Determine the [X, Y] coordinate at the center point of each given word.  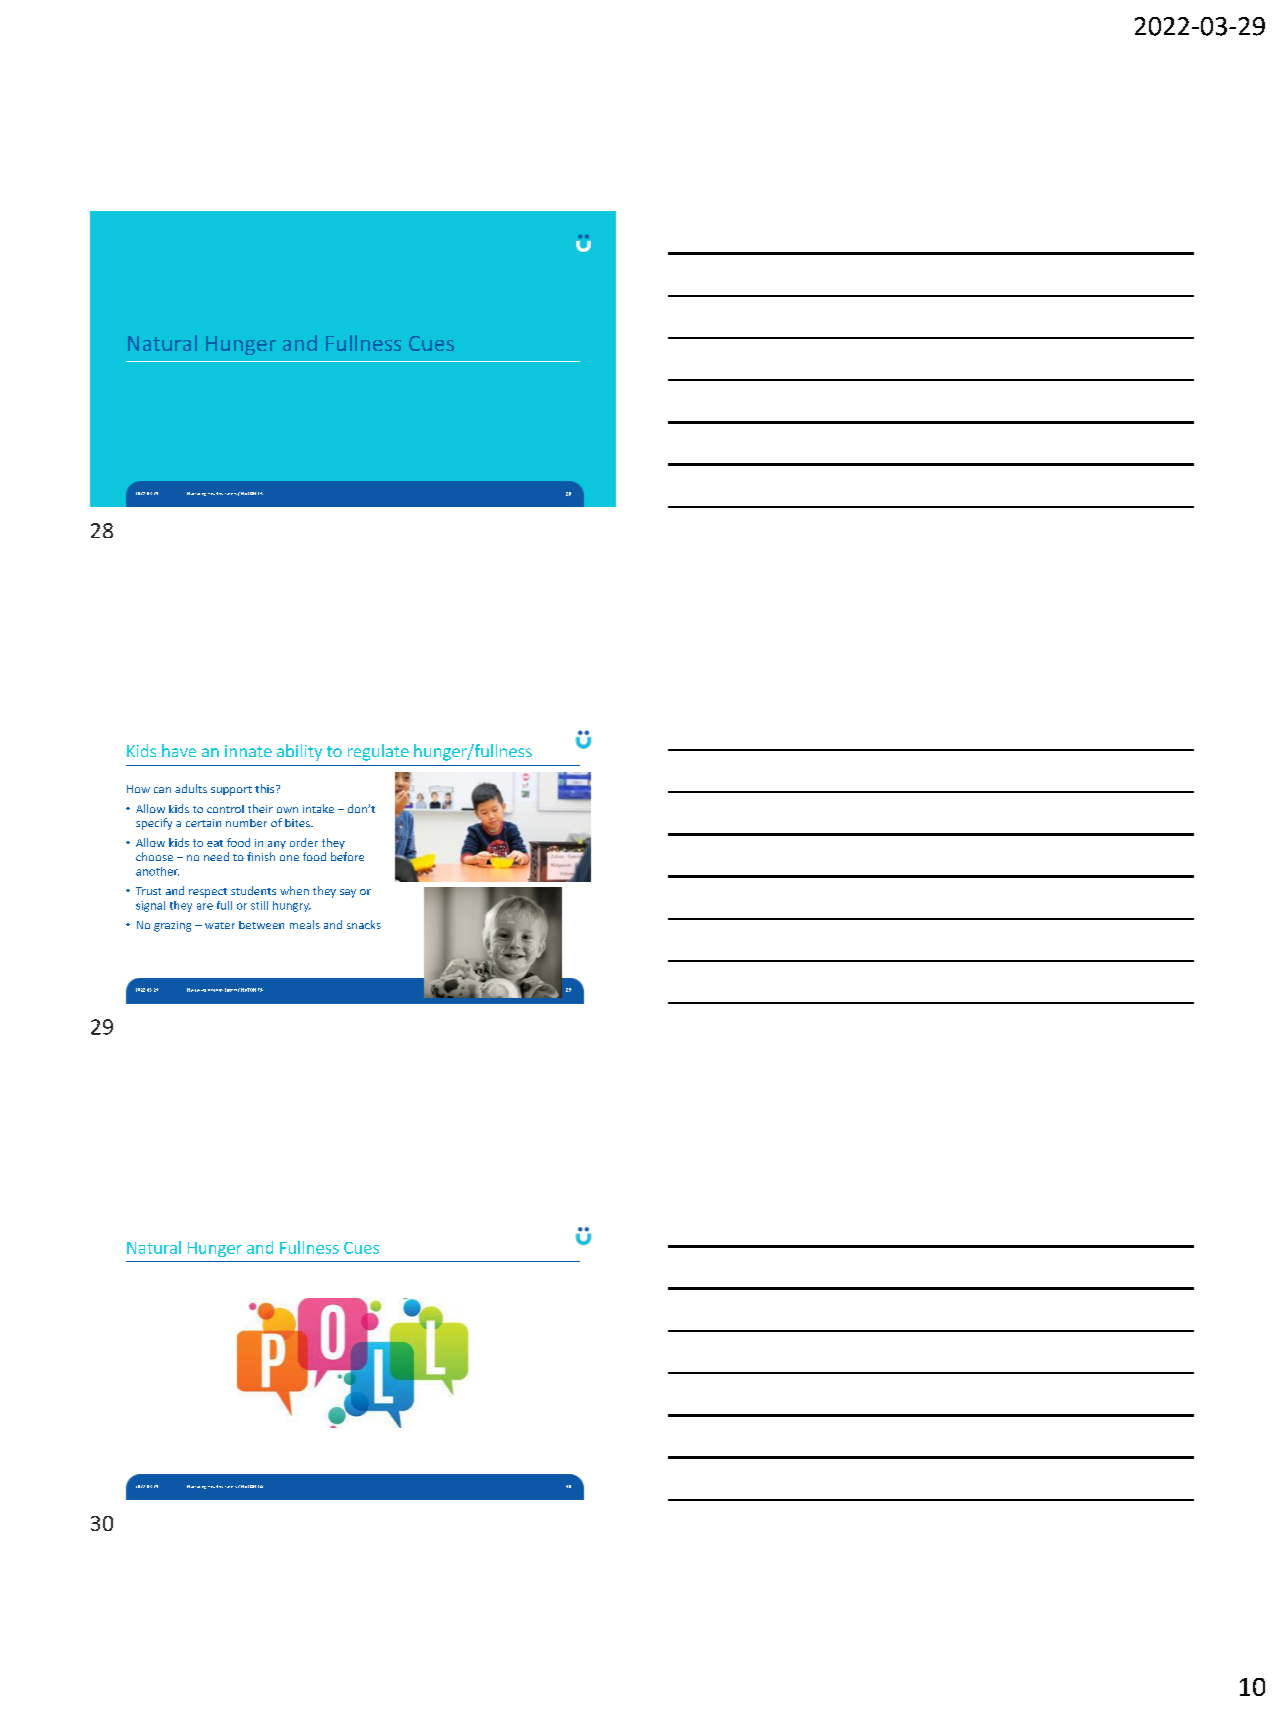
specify [154, 824]
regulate [378, 752]
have [179, 750]
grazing [172, 926]
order [304, 842]
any [277, 845]
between [261, 925]
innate [248, 751]
